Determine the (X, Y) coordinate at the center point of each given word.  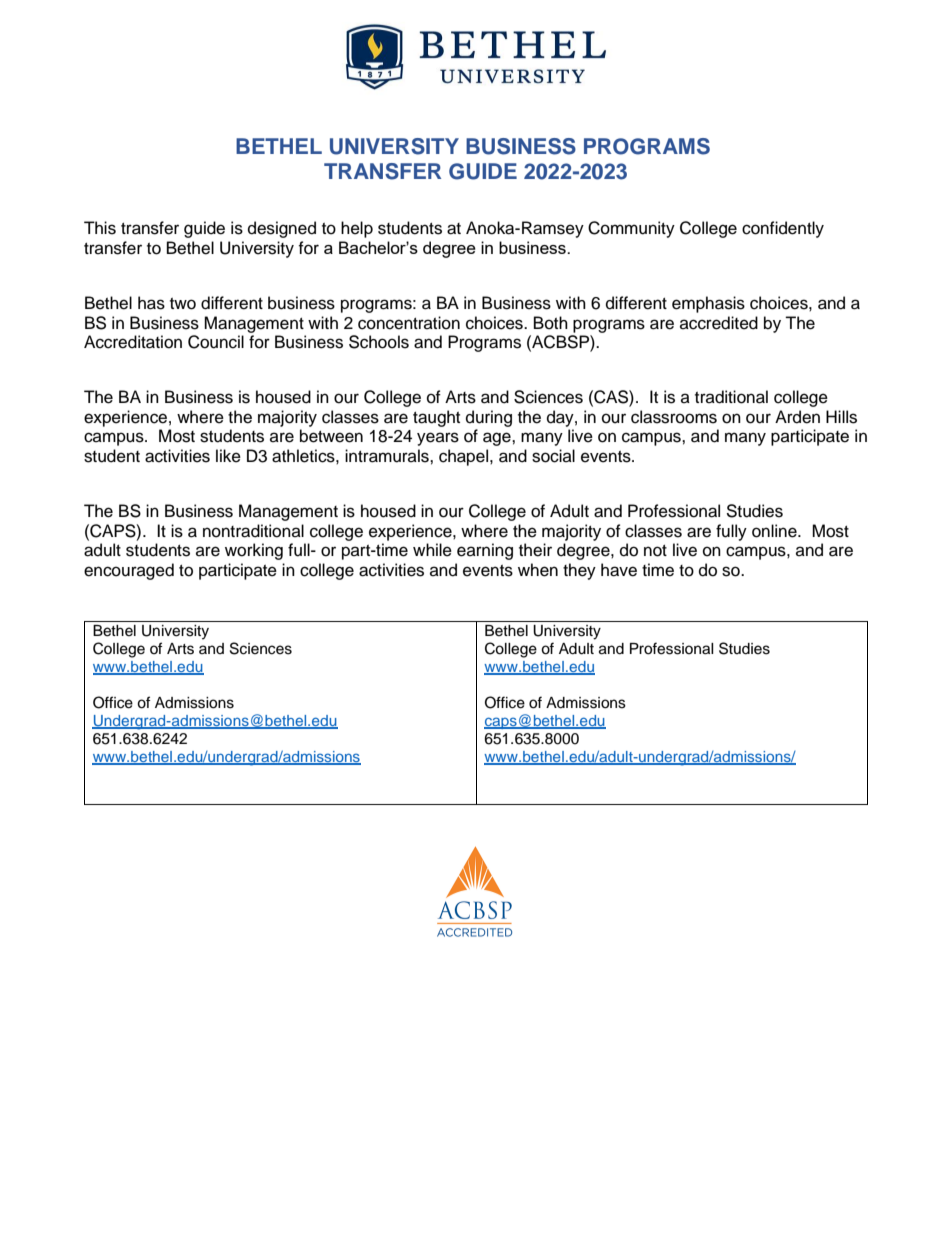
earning (485, 551)
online (775, 531)
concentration (409, 323)
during (489, 418)
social (553, 456)
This (100, 228)
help (357, 229)
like (228, 456)
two (183, 304)
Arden (797, 417)
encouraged (129, 571)
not (655, 551)
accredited (719, 323)
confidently (783, 229)
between (331, 436)
